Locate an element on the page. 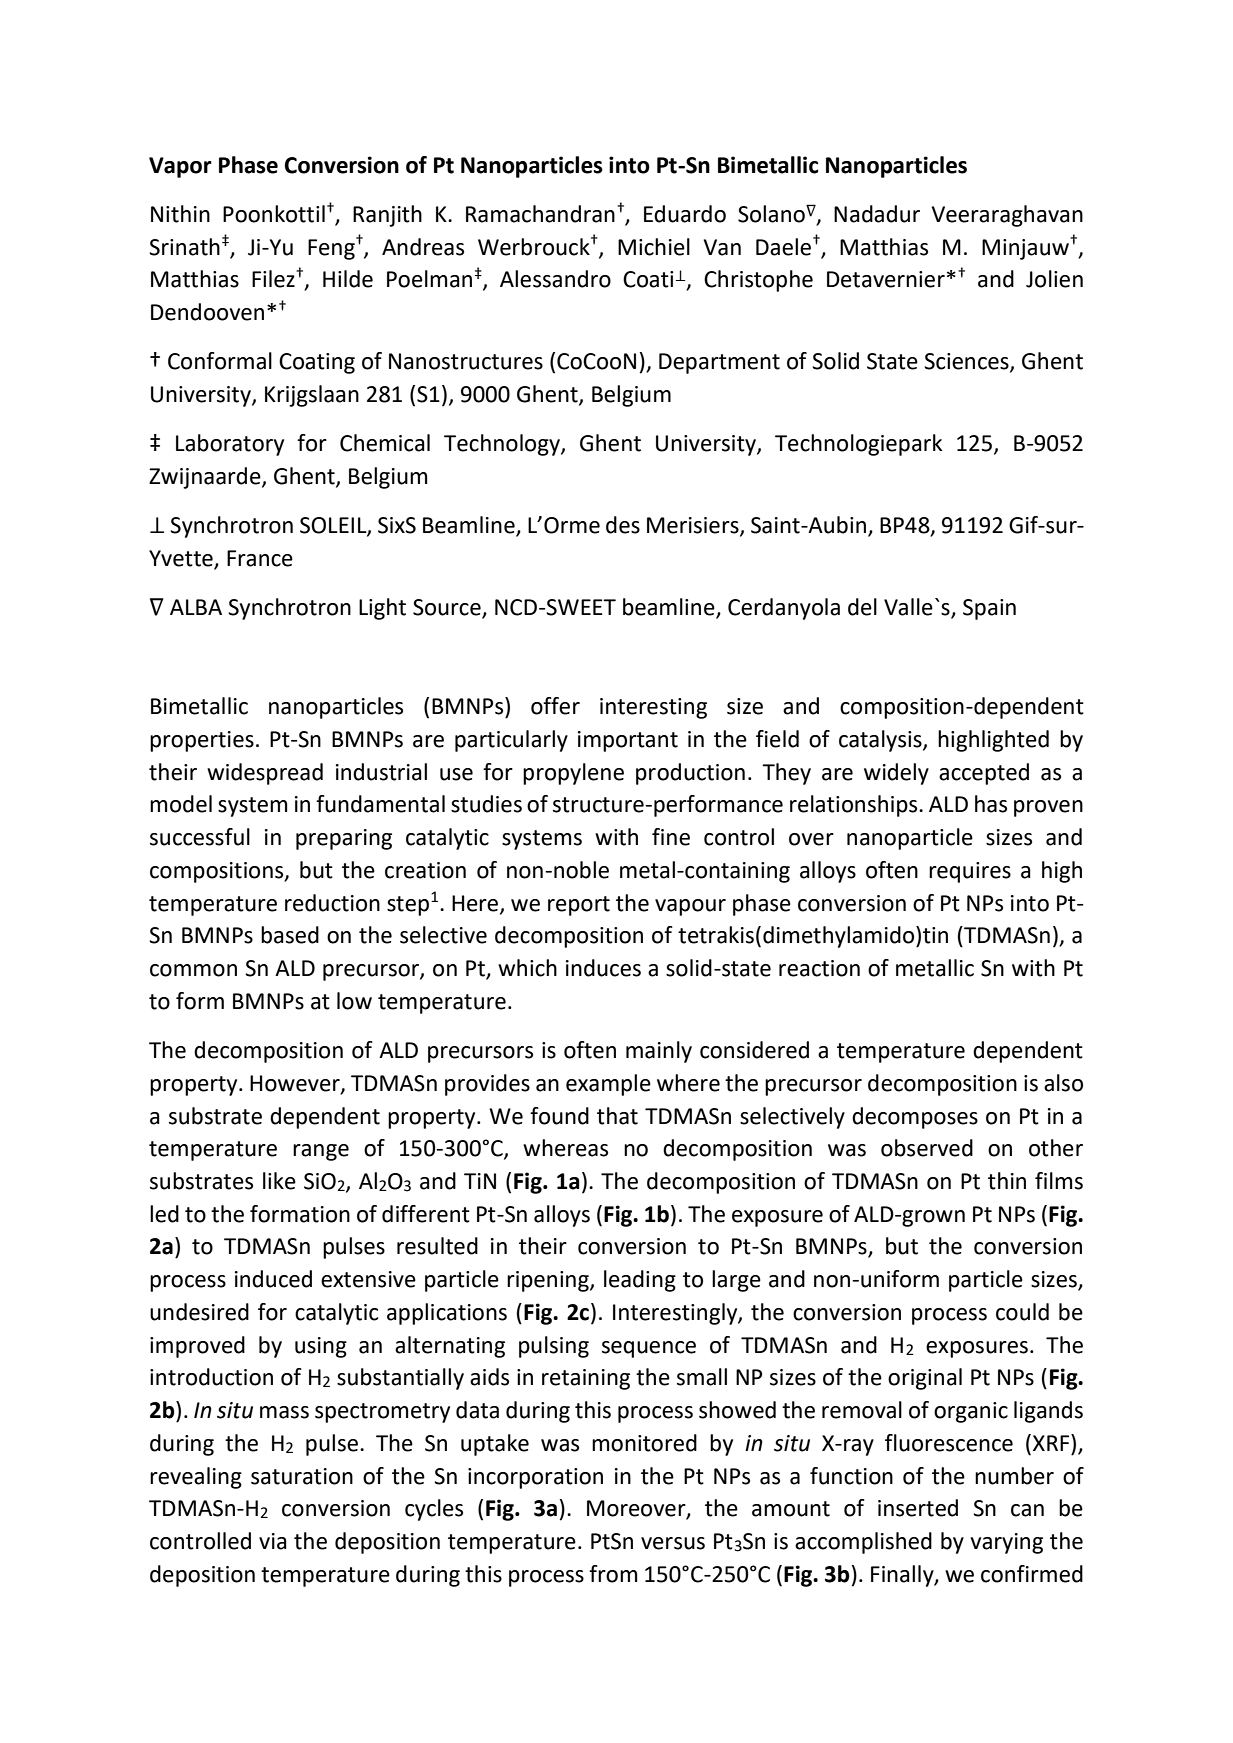 The width and height of the document is (1233, 1743). report is located at coordinates (579, 906).
